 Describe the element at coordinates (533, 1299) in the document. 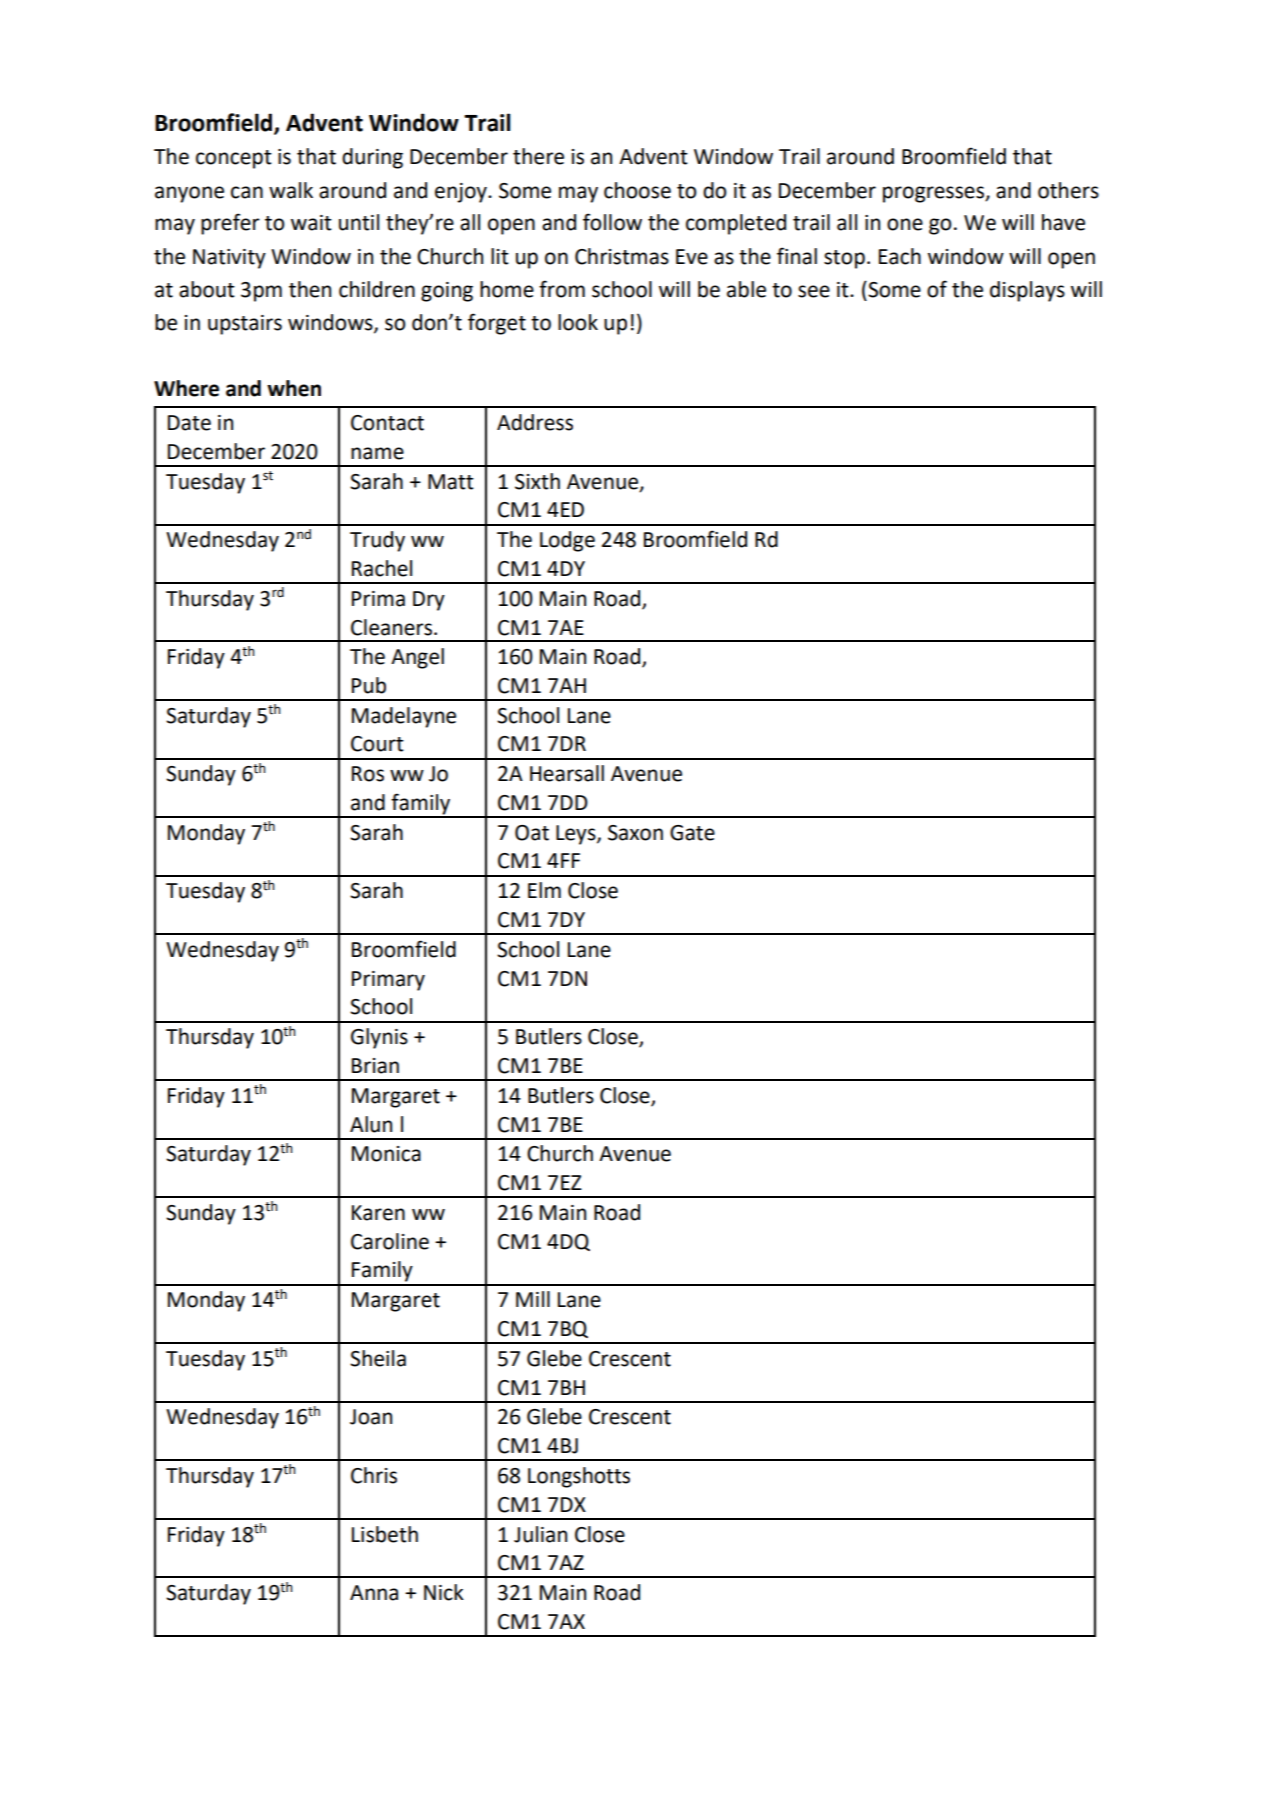

I see `Mill` at that location.
